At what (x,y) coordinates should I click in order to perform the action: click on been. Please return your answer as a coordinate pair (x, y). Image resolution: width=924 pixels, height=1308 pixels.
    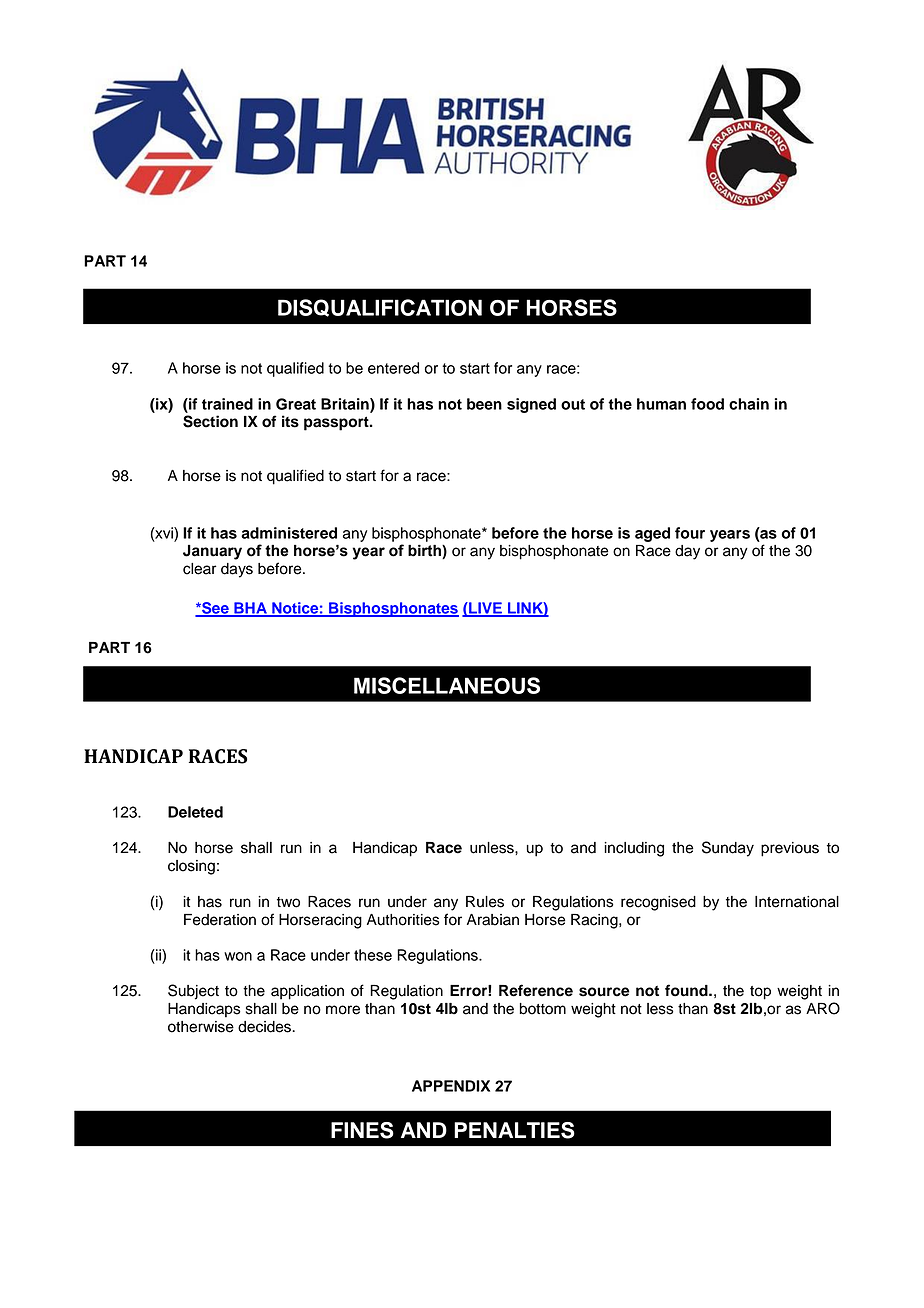
    Looking at the image, I should click on (484, 404).
